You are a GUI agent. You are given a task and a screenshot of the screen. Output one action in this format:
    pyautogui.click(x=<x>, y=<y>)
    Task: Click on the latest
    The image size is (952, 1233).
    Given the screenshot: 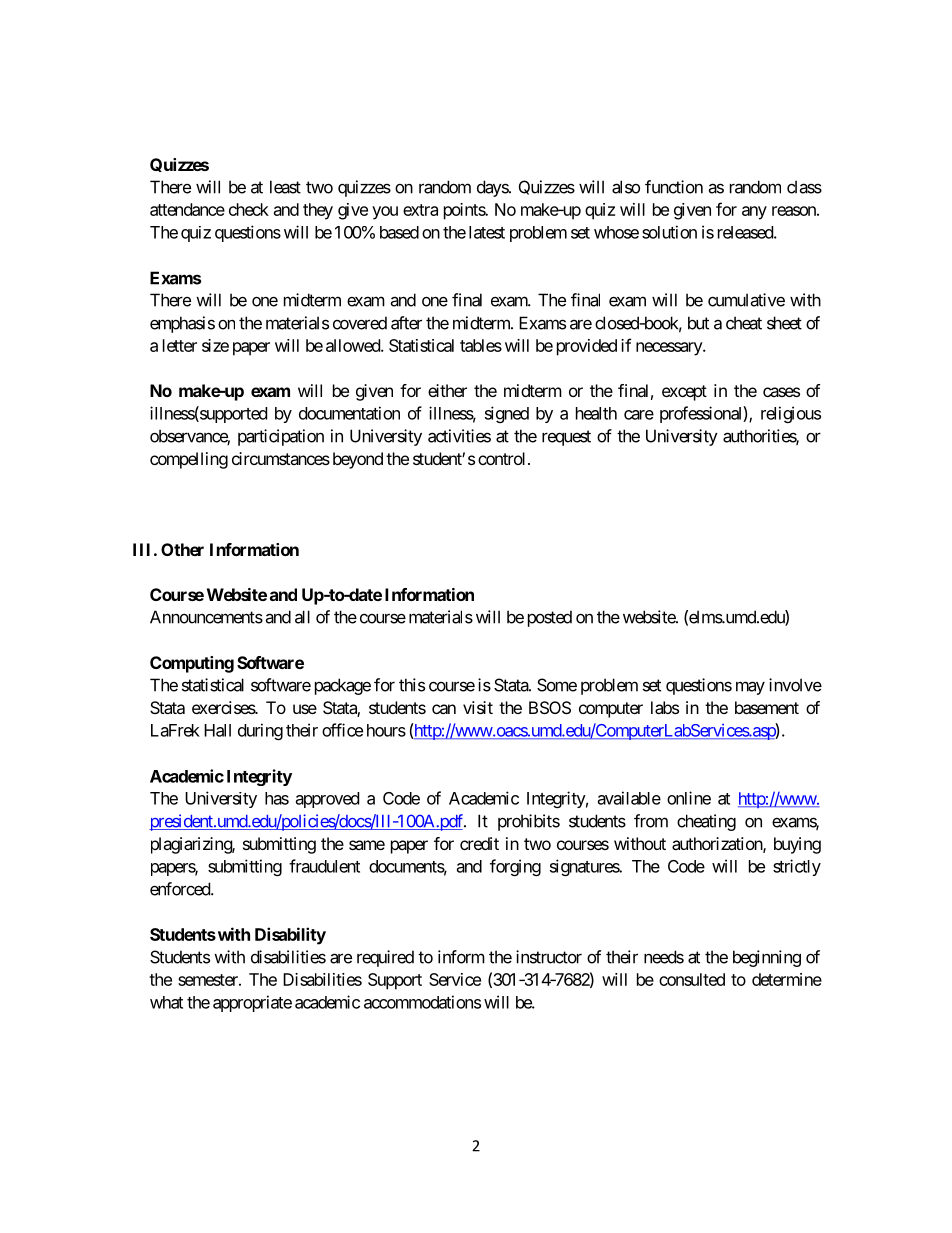 What is the action you would take?
    pyautogui.click(x=487, y=232)
